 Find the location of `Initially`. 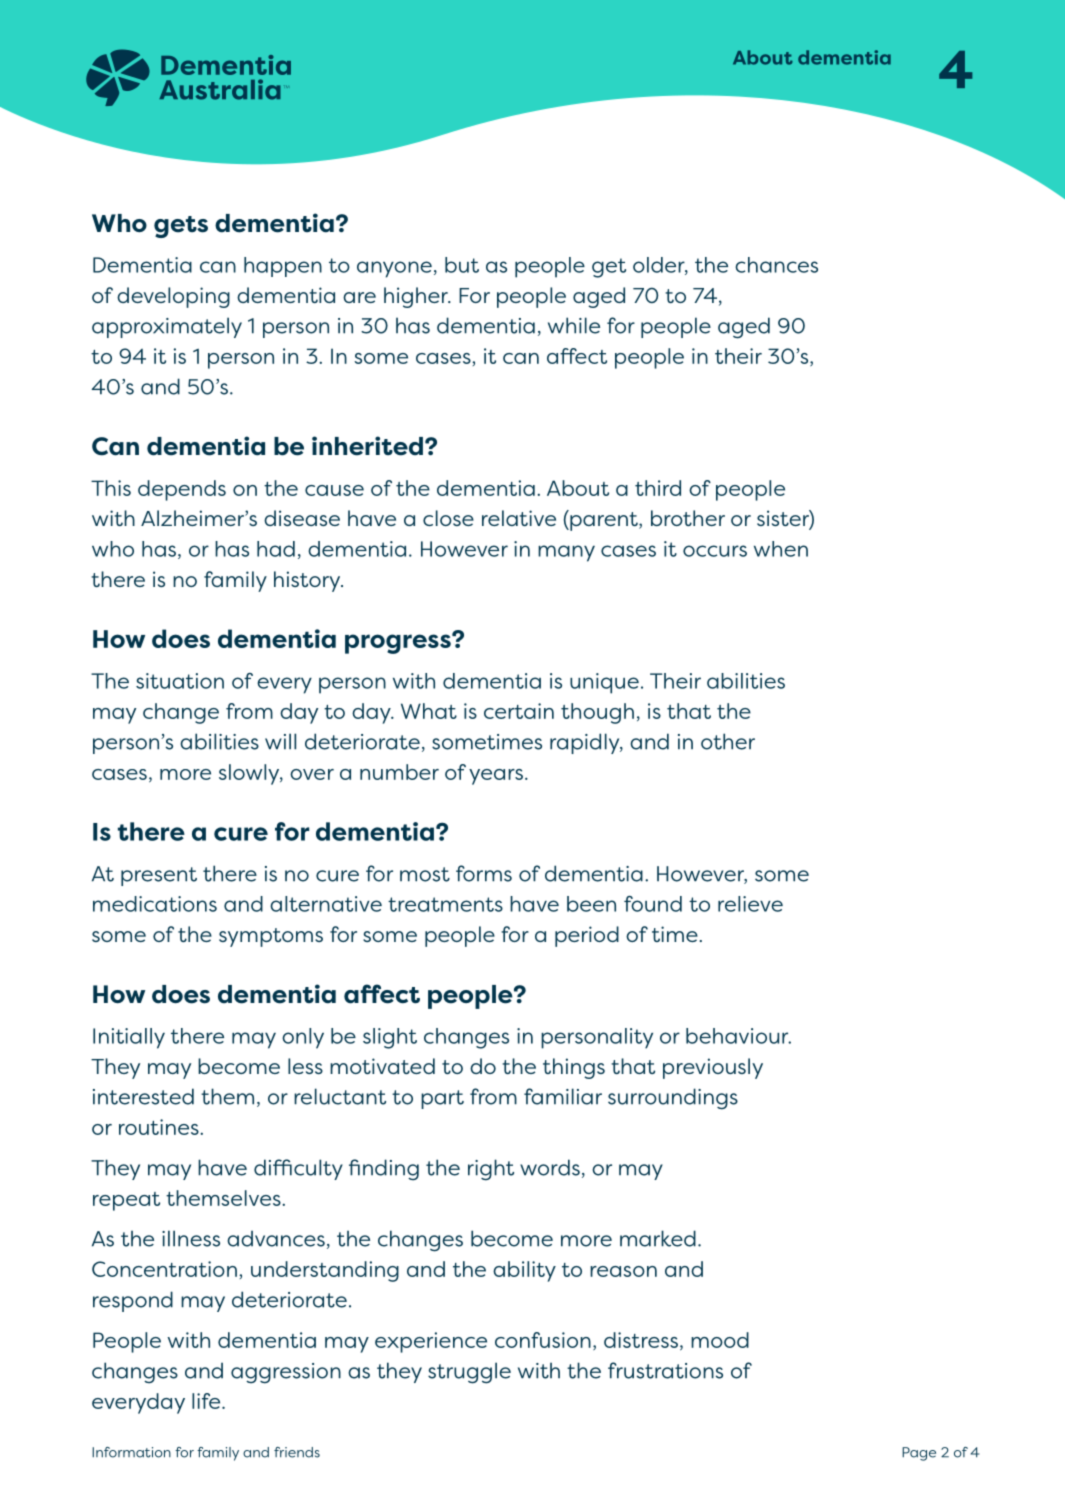

Initially is located at coordinates (129, 1038).
